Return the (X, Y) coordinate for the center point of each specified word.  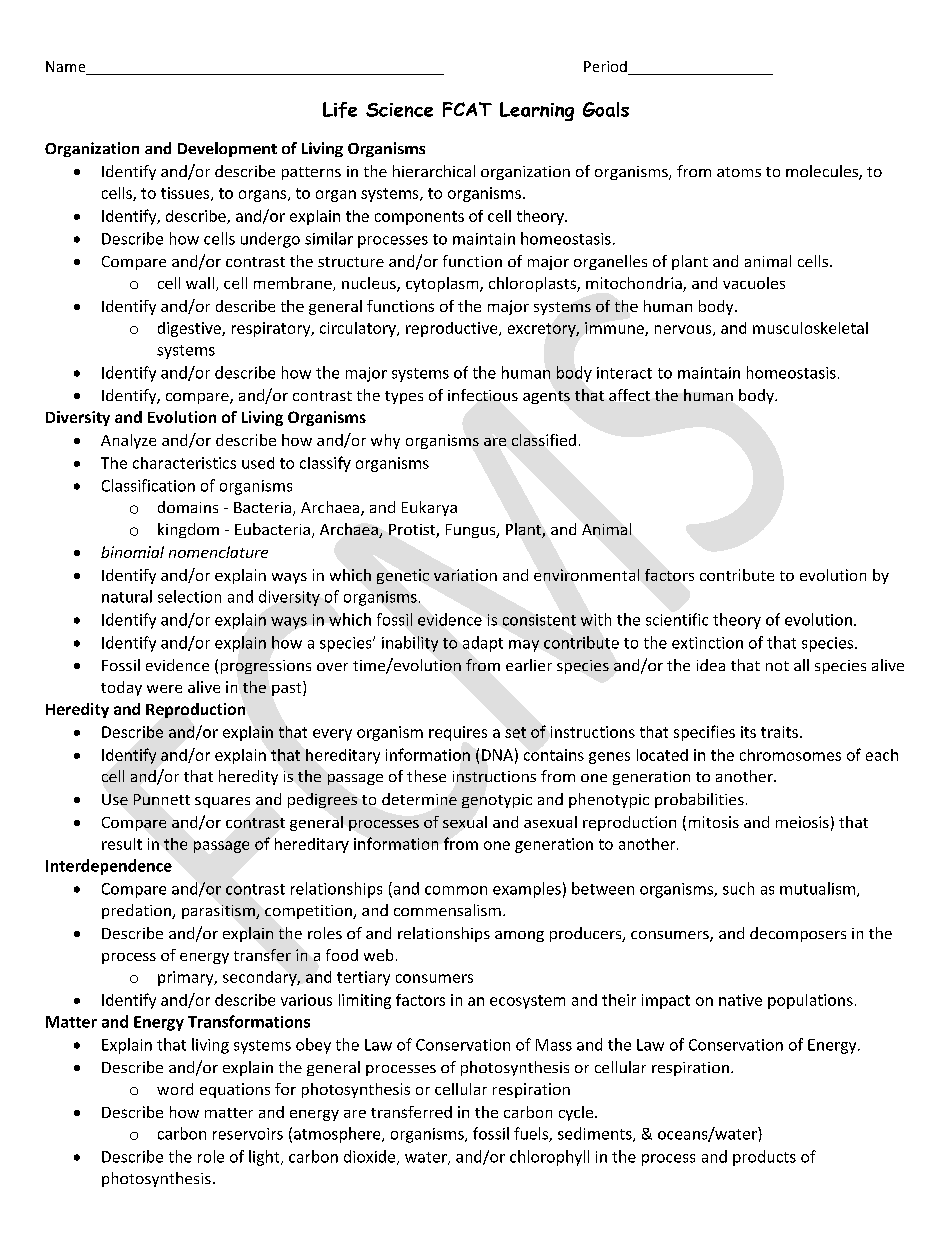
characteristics (184, 463)
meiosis (802, 822)
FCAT (467, 109)
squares (222, 802)
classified (544, 440)
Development (227, 149)
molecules (823, 172)
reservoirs (248, 1134)
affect (629, 395)
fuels (532, 1134)
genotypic (497, 801)
